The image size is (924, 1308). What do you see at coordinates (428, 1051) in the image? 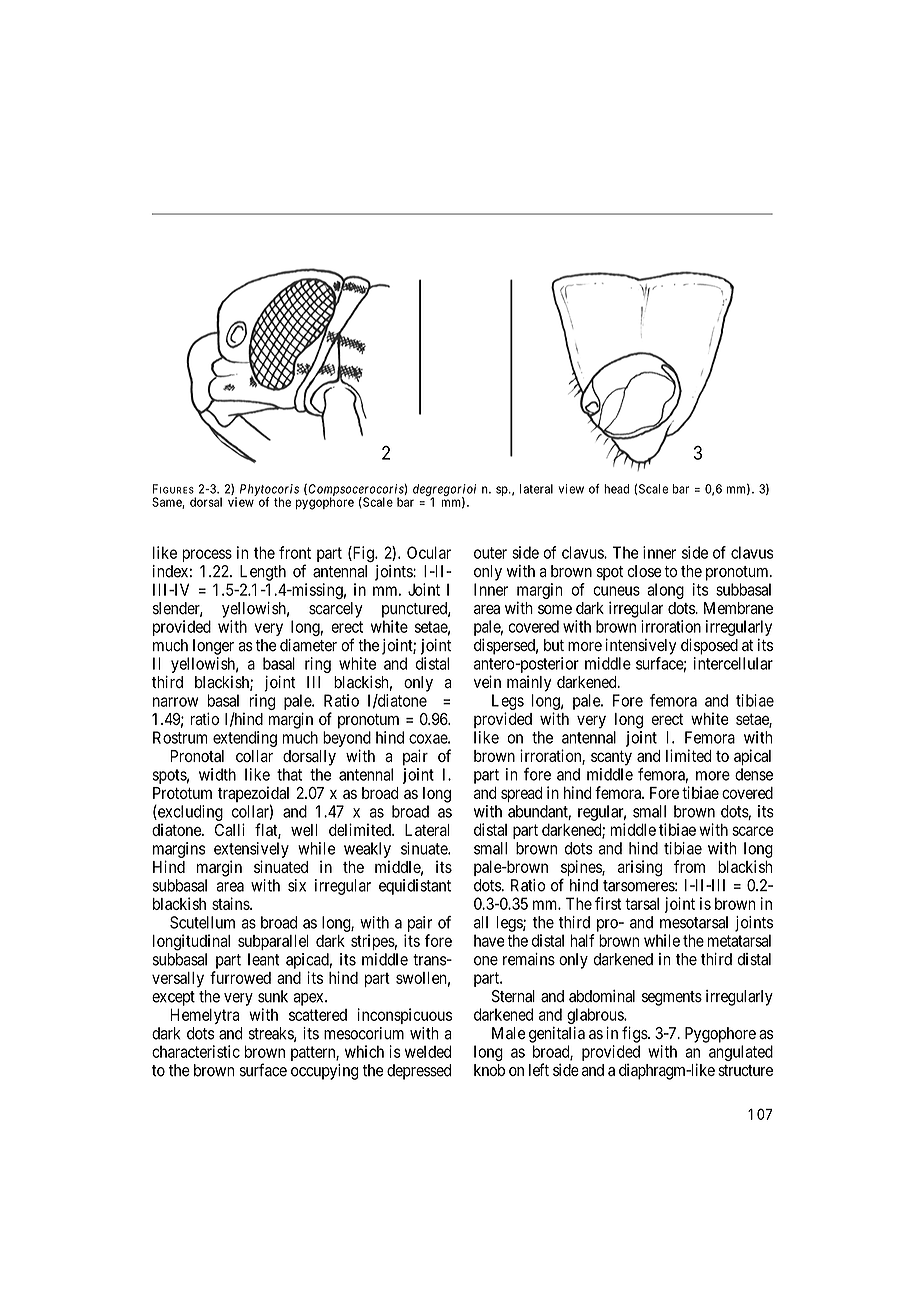
I see `welded` at bounding box center [428, 1051].
